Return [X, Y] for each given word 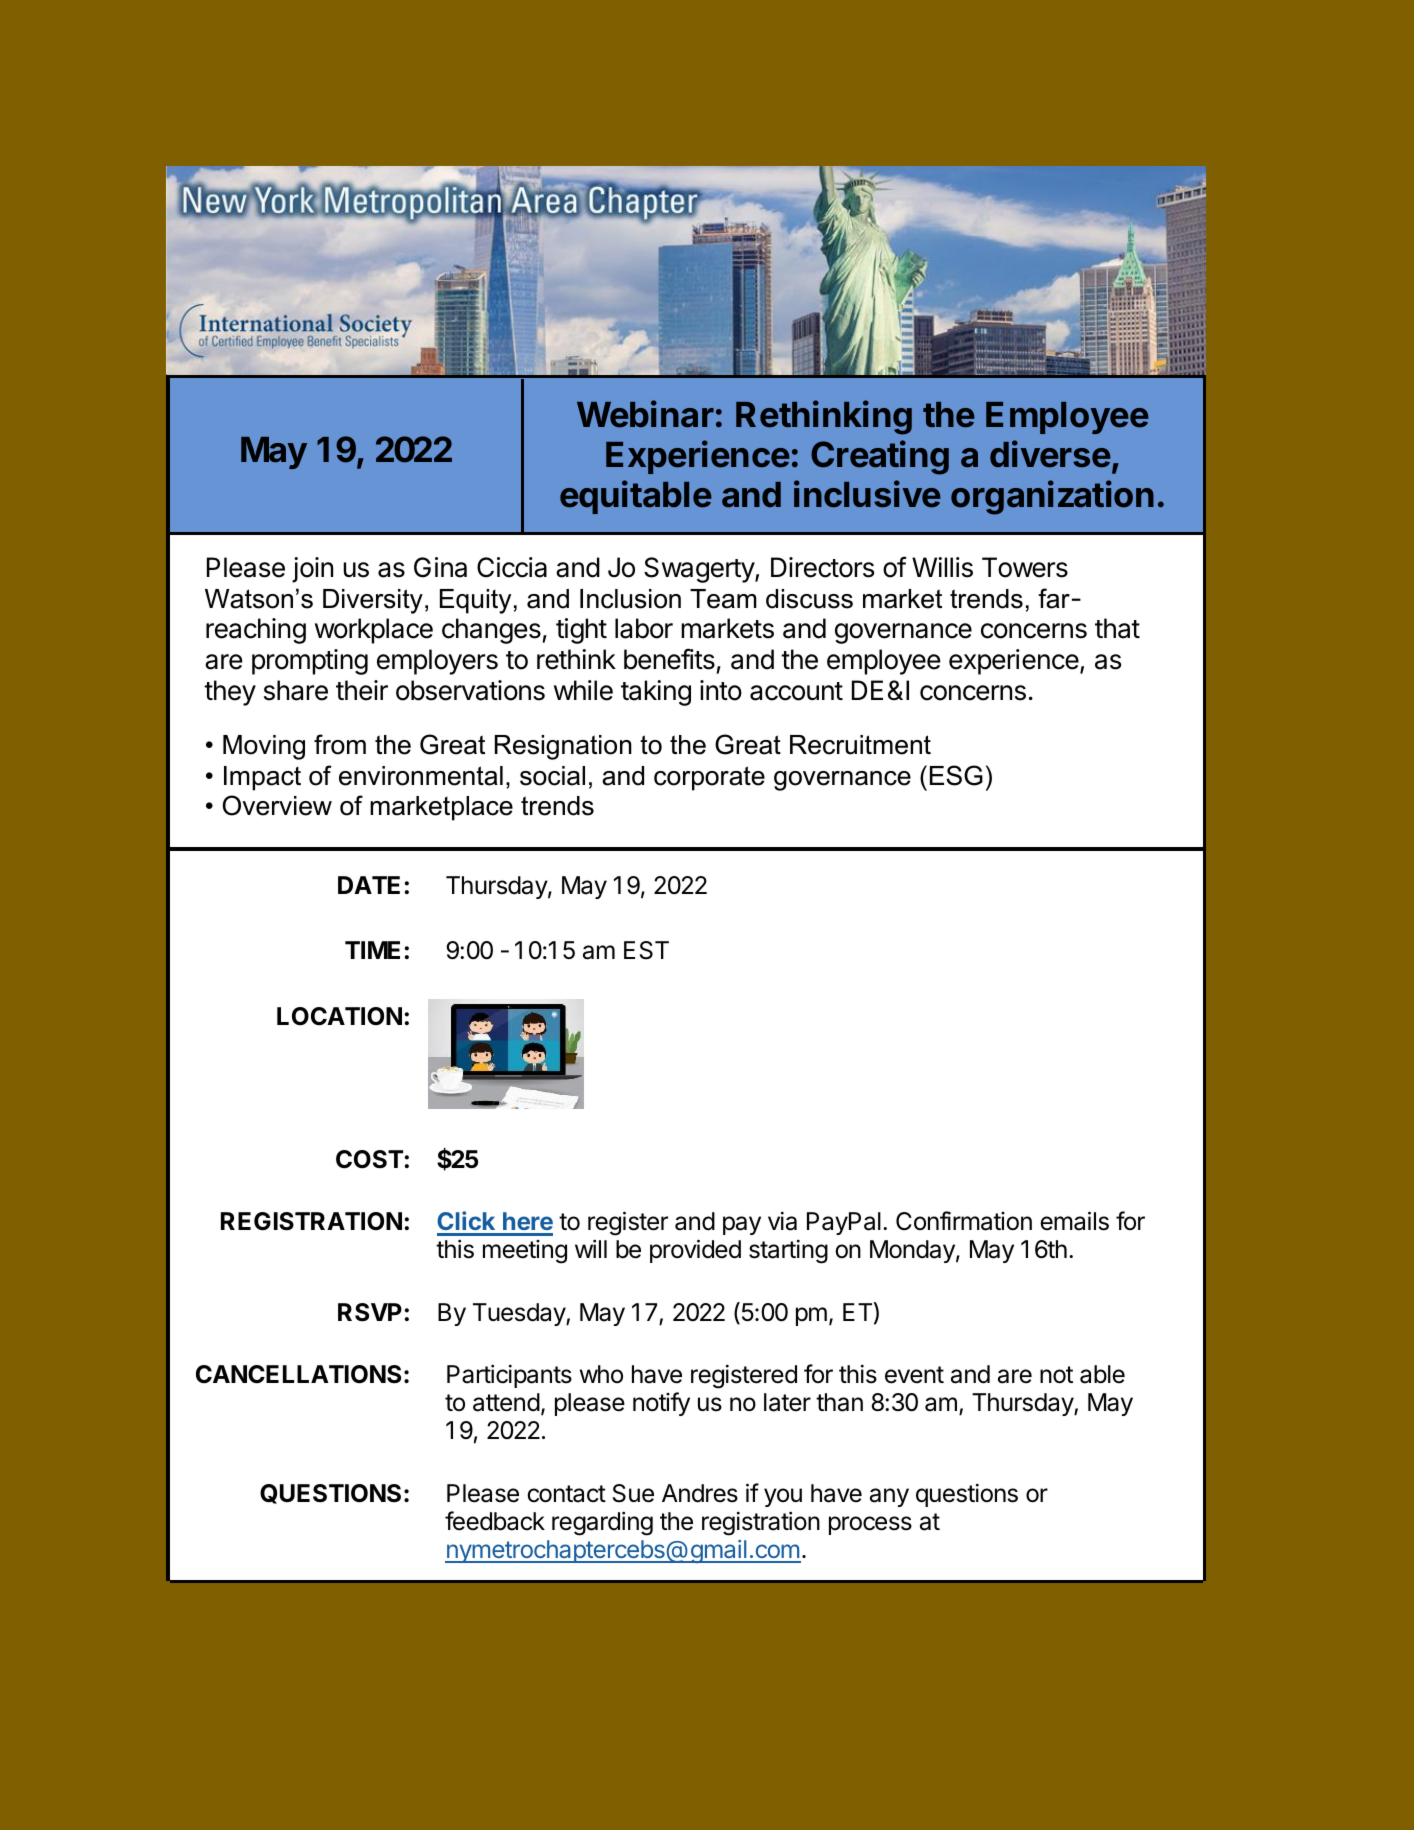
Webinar [645, 414]
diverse [1050, 454]
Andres [700, 1493]
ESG [956, 775]
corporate [709, 778]
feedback [495, 1521]
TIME [372, 950]
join [312, 570]
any [889, 1497]
